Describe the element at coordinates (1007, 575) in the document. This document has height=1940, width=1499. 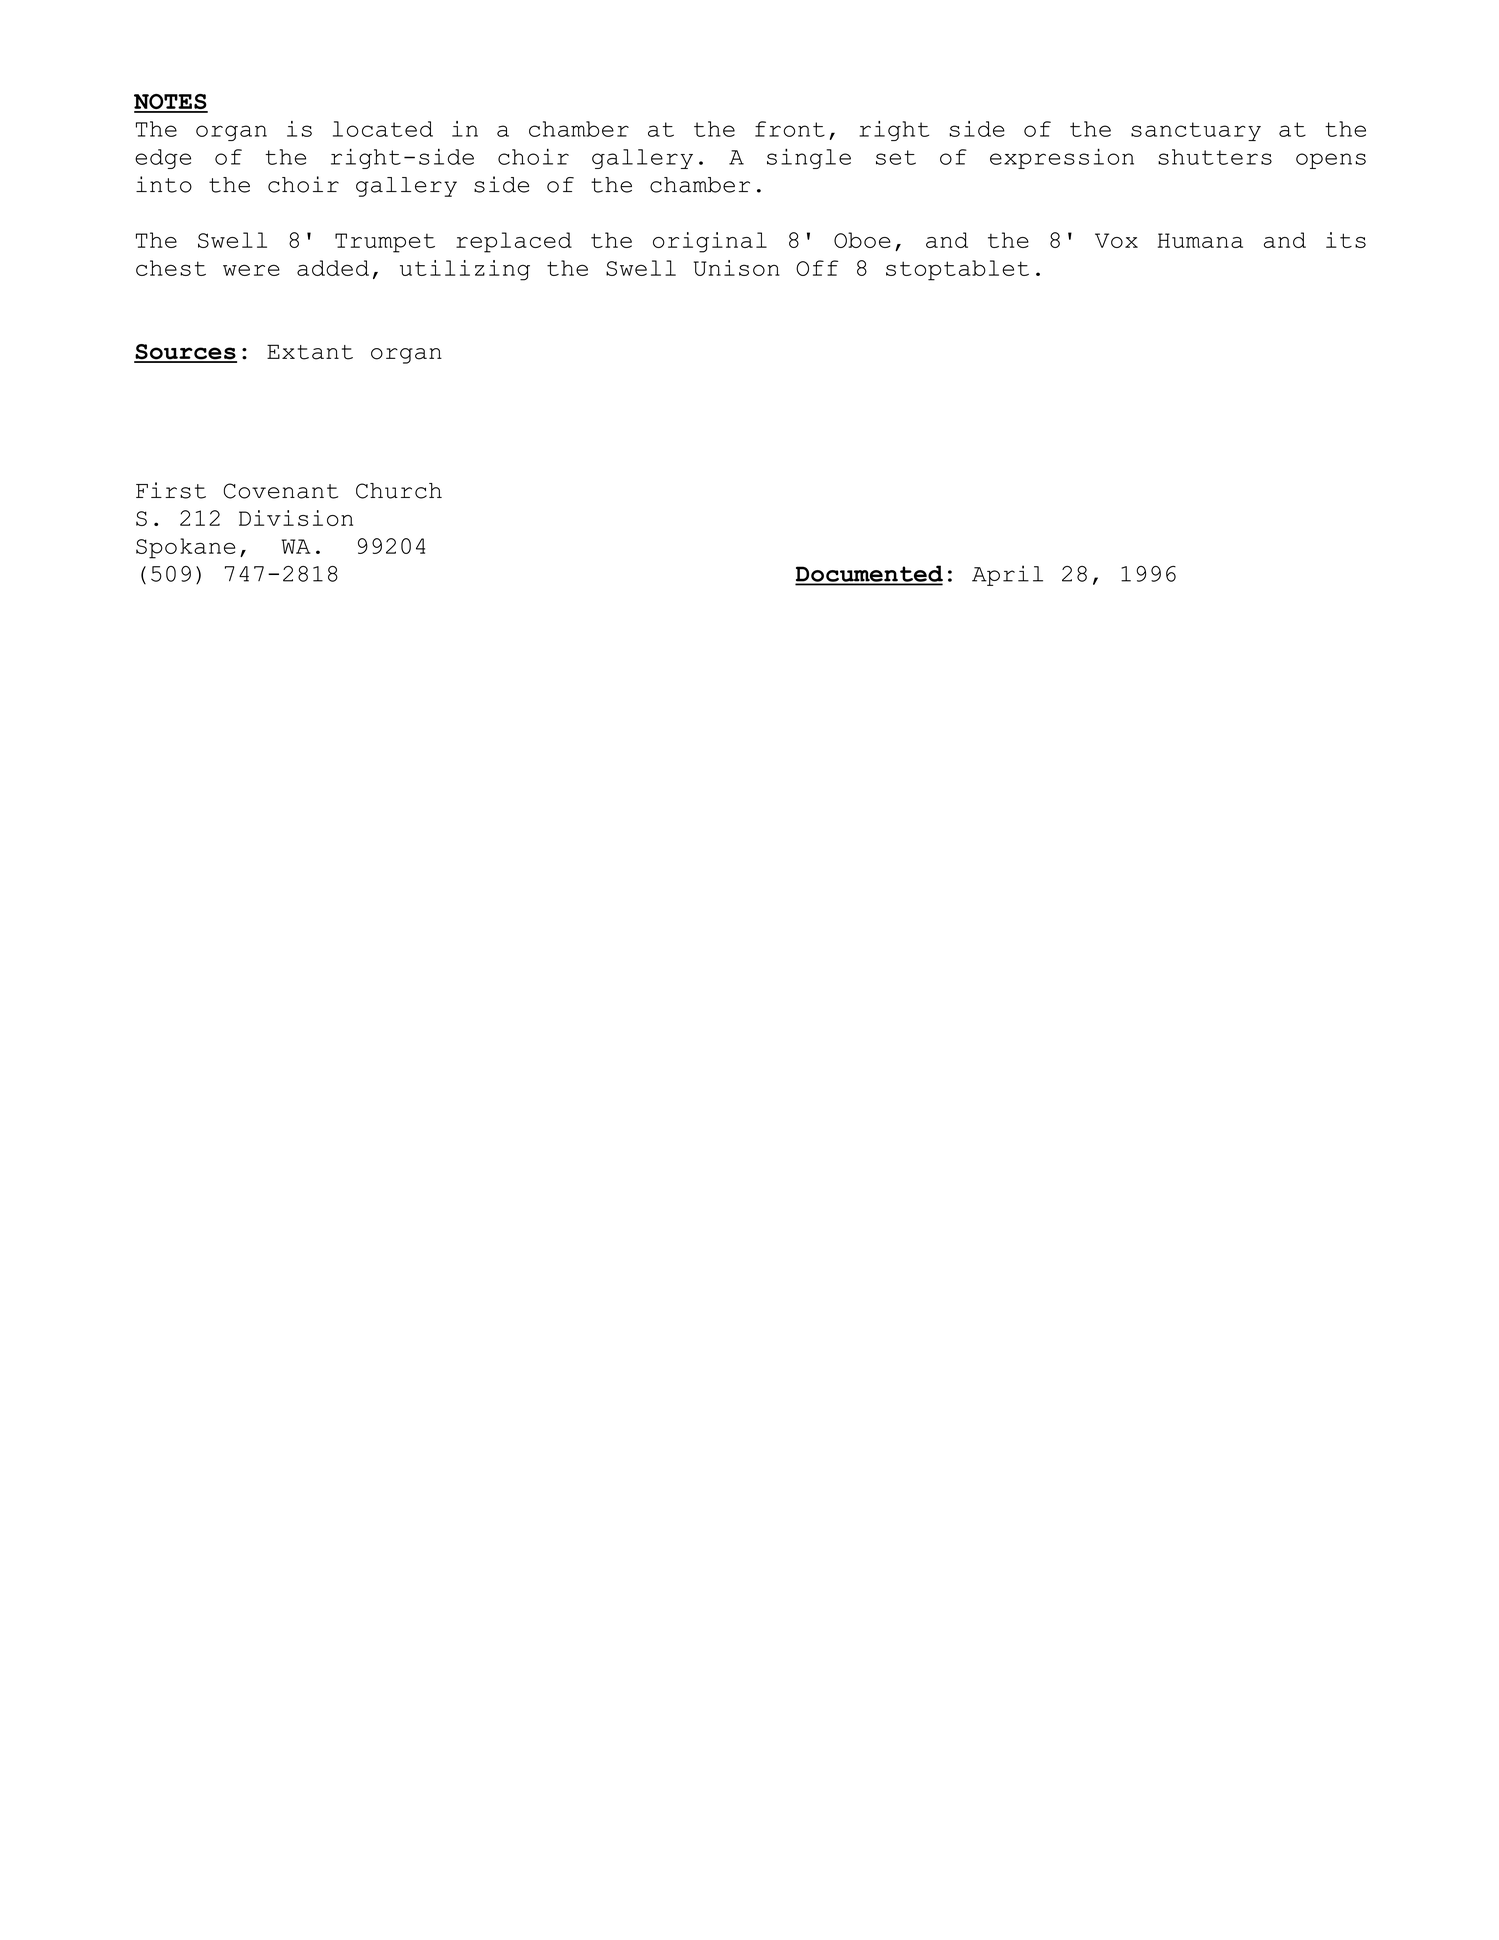
I see `April` at that location.
